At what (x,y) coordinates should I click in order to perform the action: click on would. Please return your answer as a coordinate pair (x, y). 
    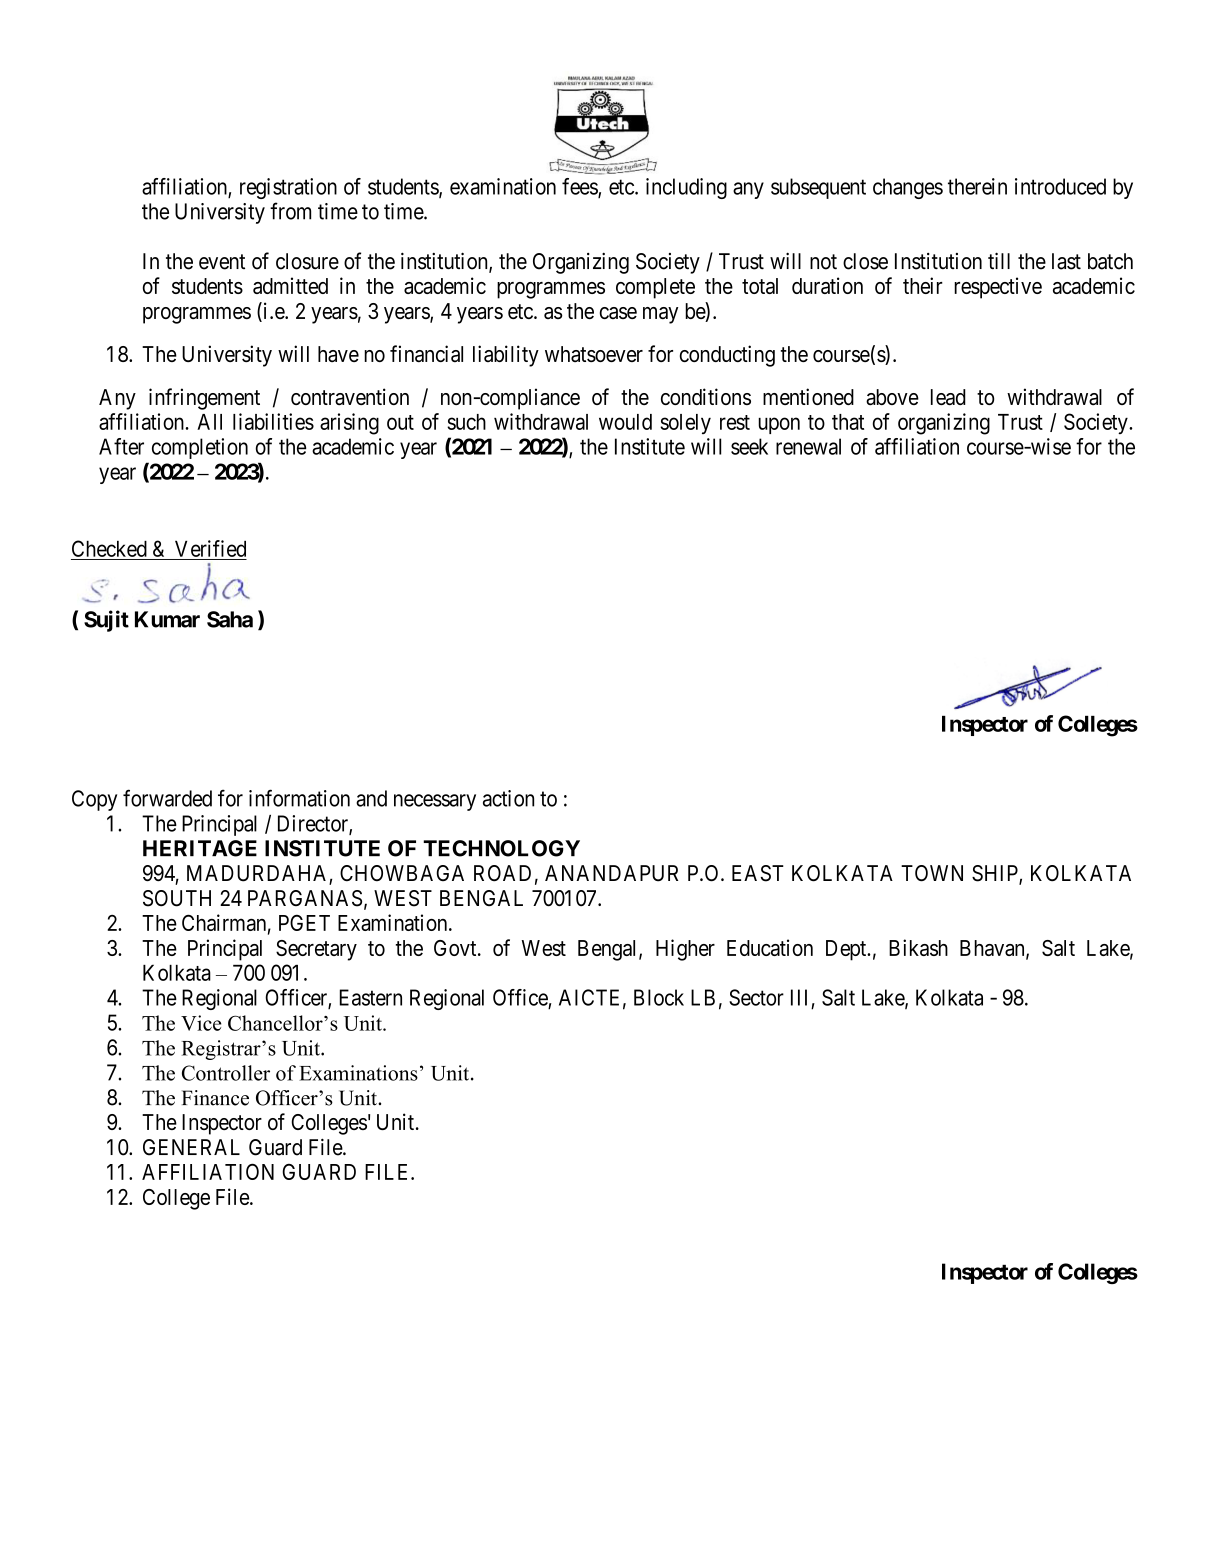
    Looking at the image, I should click on (625, 422).
